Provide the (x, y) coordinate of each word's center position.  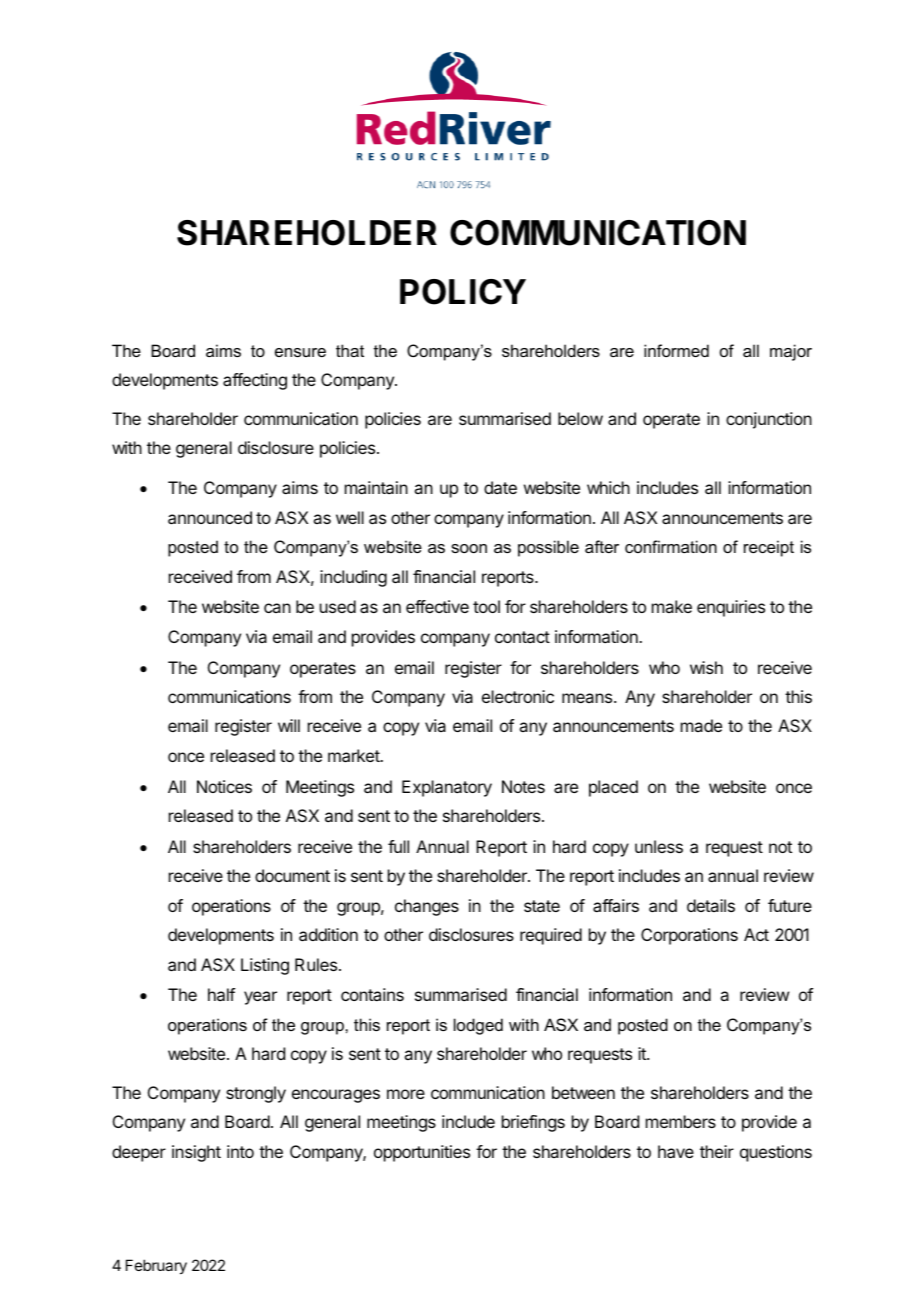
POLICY (463, 292)
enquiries (731, 608)
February (156, 1266)
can (277, 608)
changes (427, 907)
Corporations (689, 936)
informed (676, 350)
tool (486, 606)
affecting (255, 381)
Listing (265, 966)
